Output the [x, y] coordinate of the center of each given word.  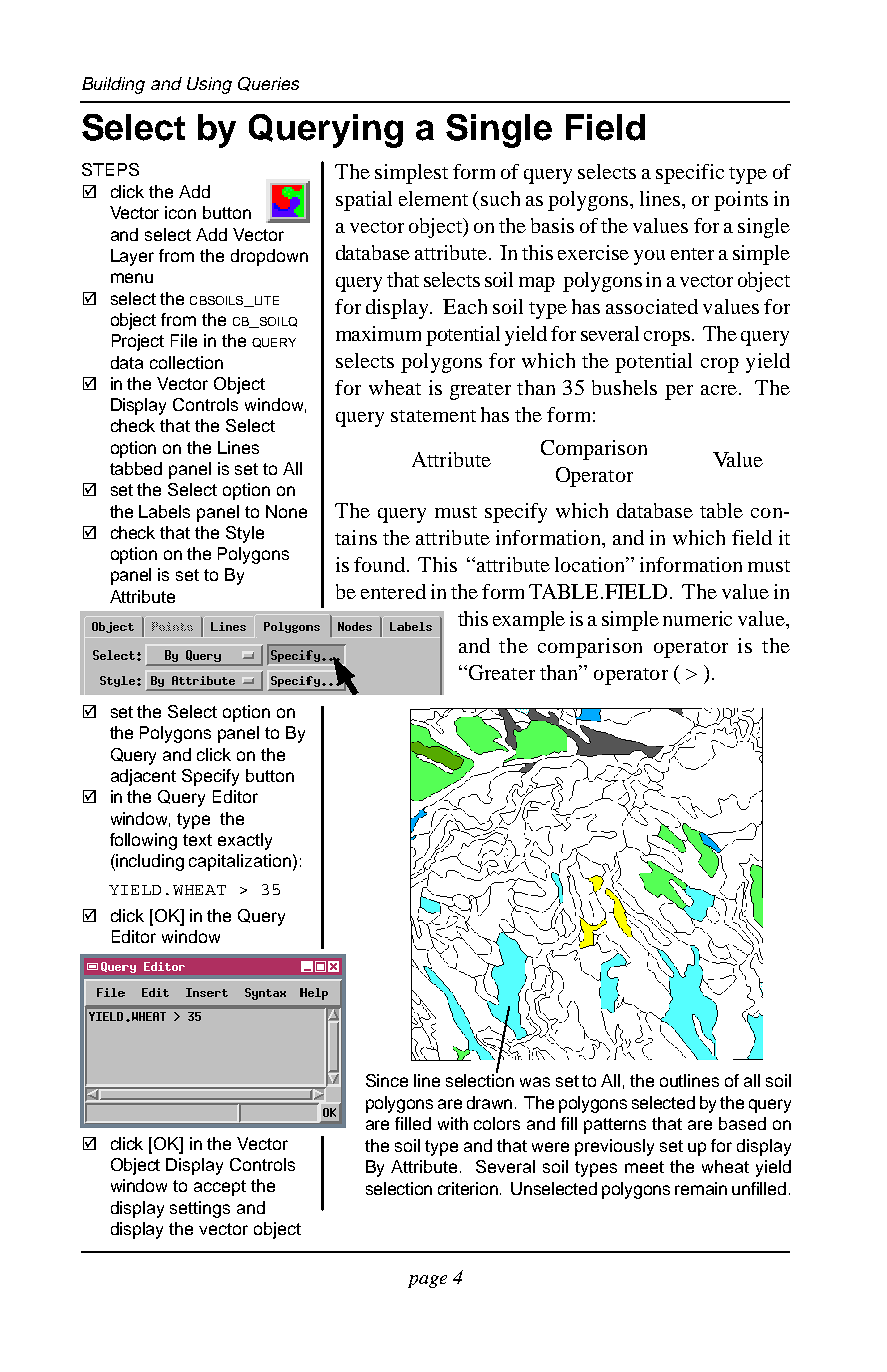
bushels [624, 387]
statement [433, 416]
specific [690, 174]
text [197, 840]
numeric [697, 618]
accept [220, 1188]
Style [245, 534]
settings [200, 1209]
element [433, 198]
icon [180, 212]
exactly [245, 841]
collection [186, 362]
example [529, 621]
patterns [615, 1126]
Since [387, 1080]
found [381, 564]
